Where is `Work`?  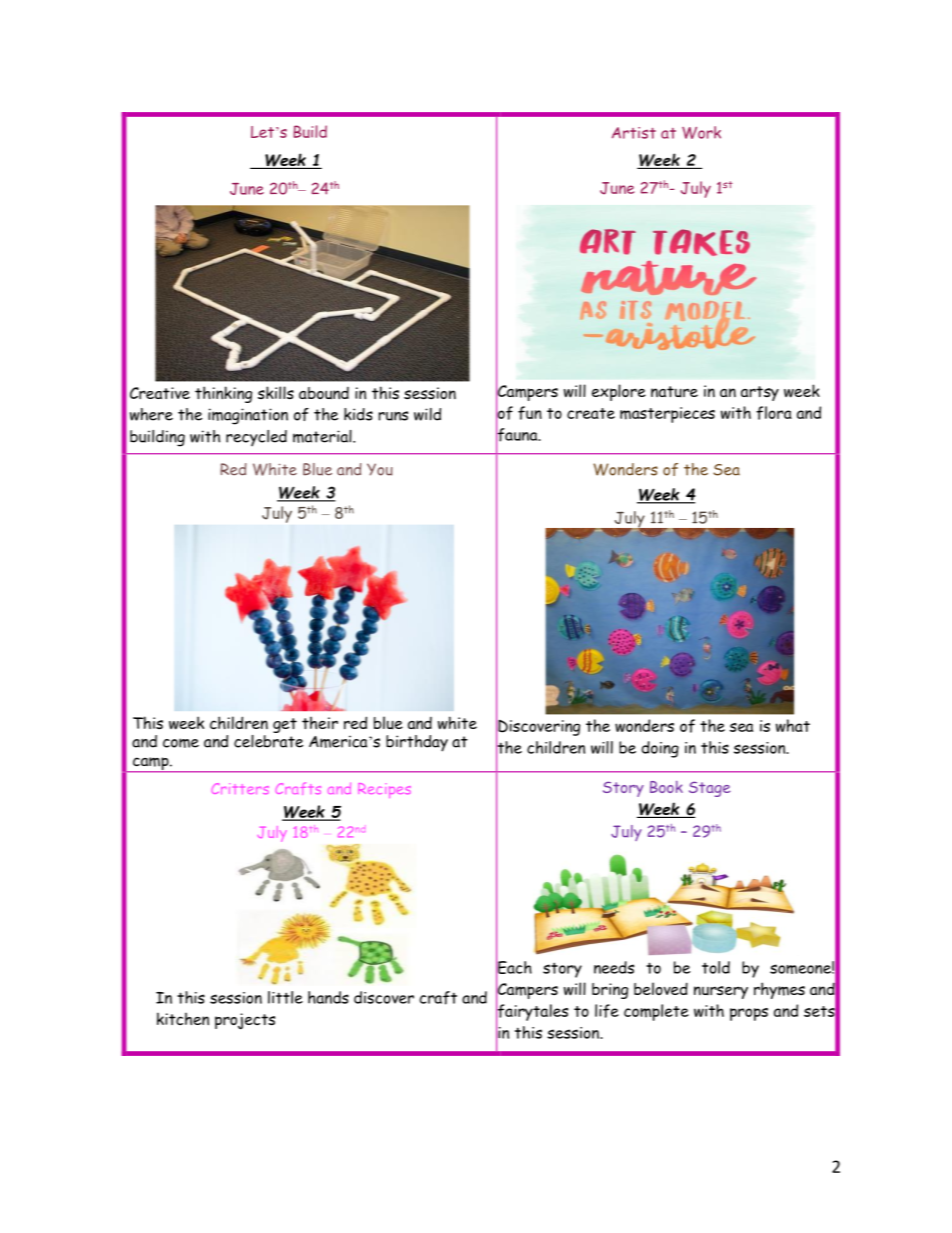 Work is located at coordinates (701, 132).
